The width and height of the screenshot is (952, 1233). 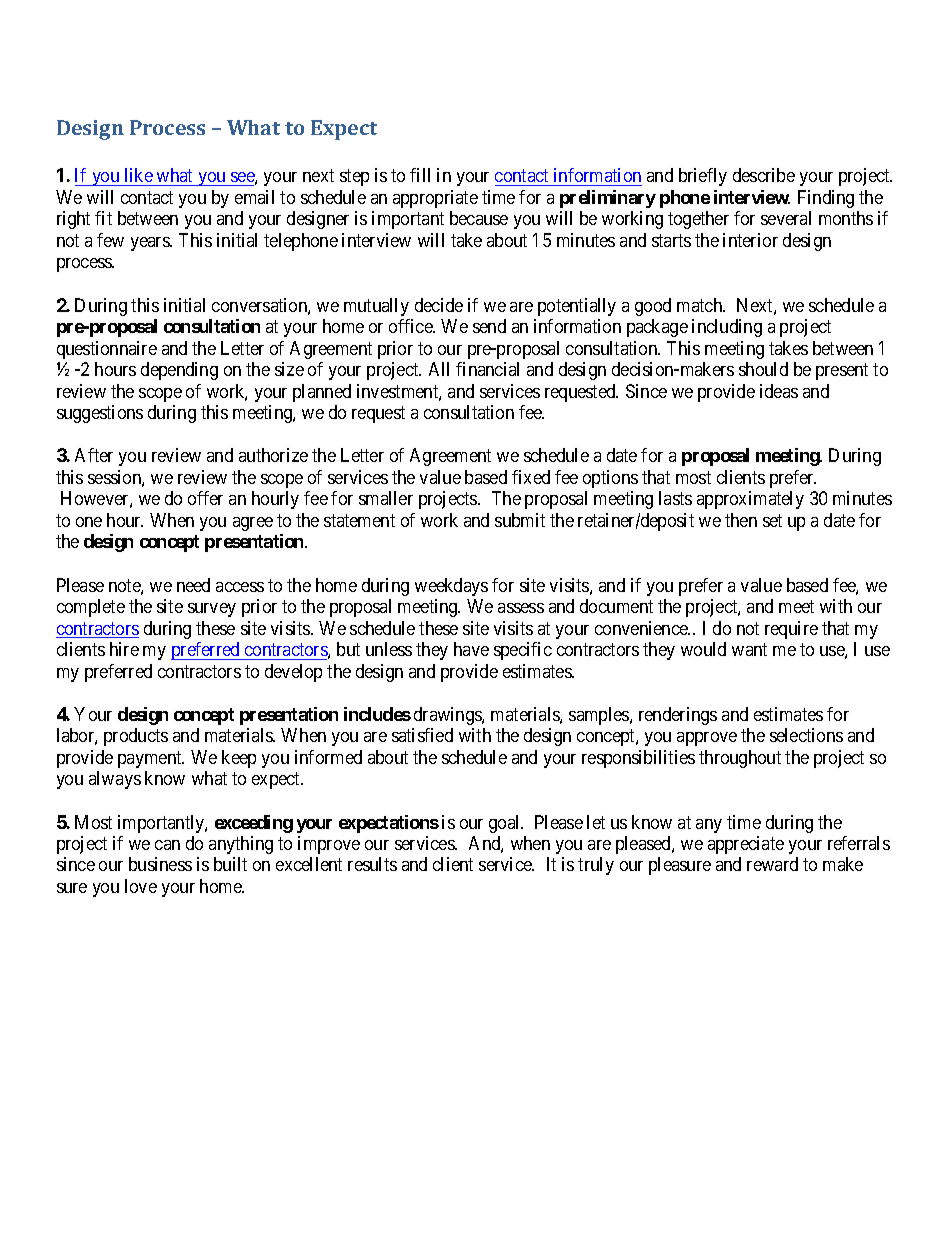 I want to click on business, so click(x=160, y=864).
